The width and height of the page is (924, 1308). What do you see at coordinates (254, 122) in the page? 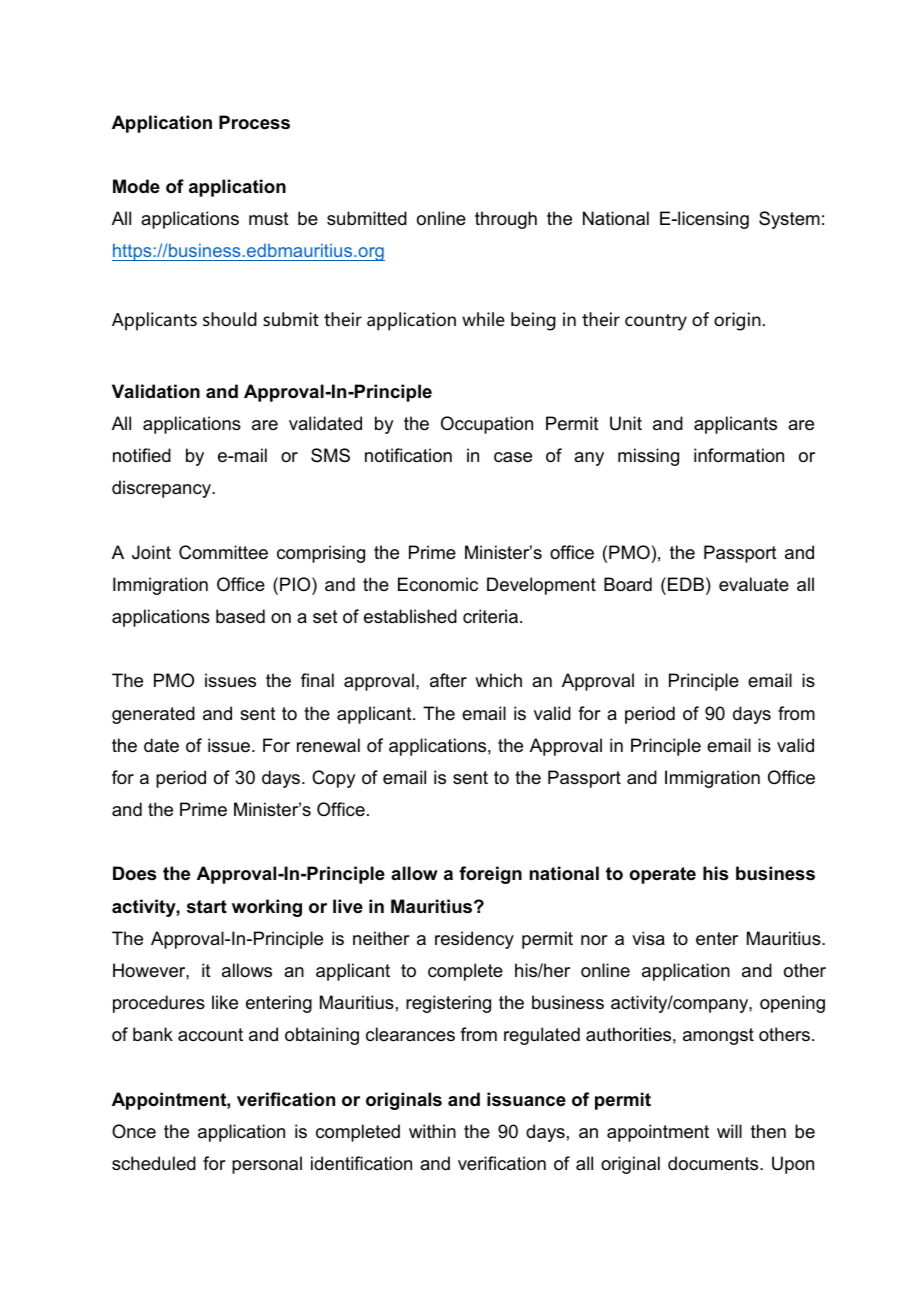
I see `Process` at bounding box center [254, 122].
